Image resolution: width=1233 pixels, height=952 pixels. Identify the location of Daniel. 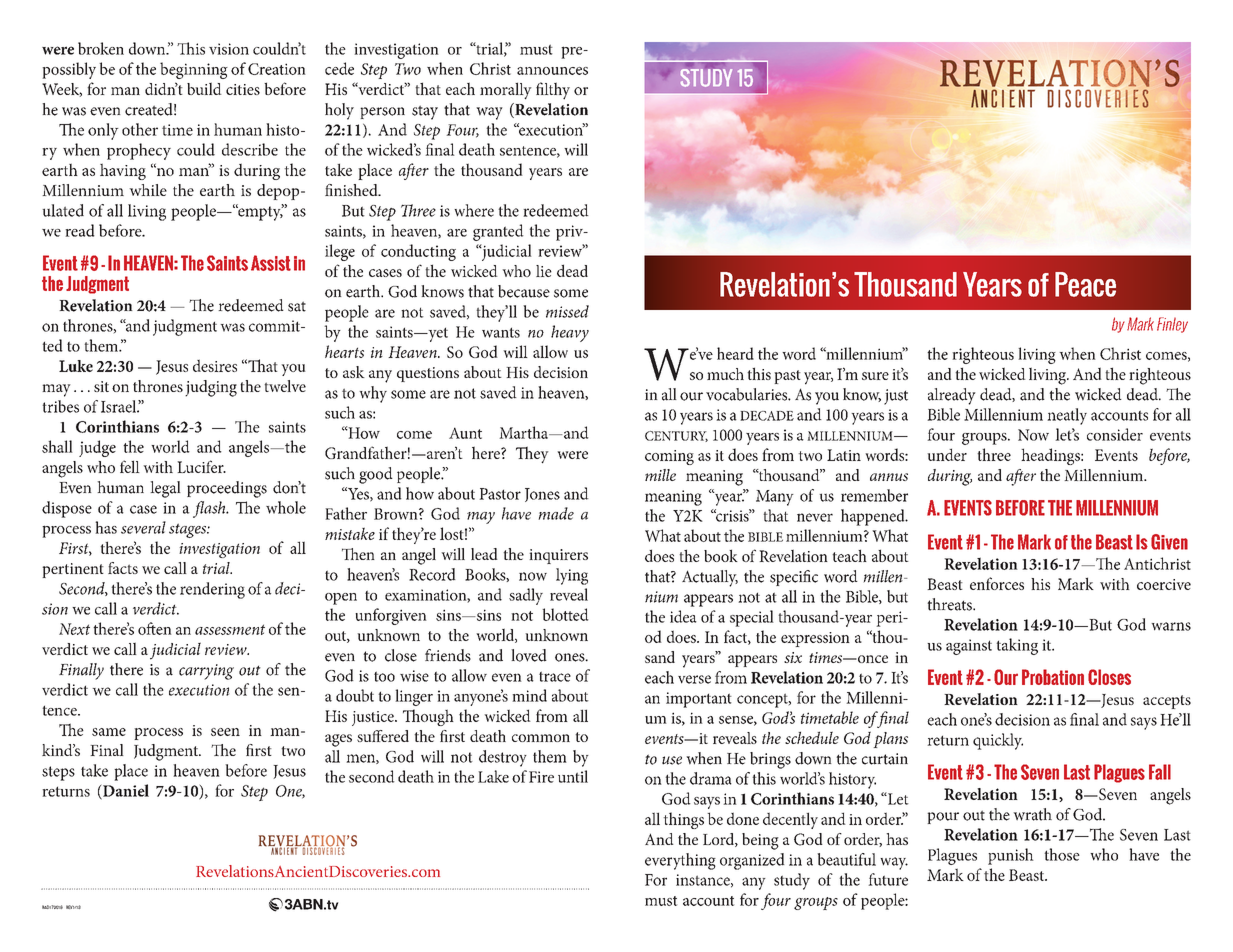
(125, 791).
